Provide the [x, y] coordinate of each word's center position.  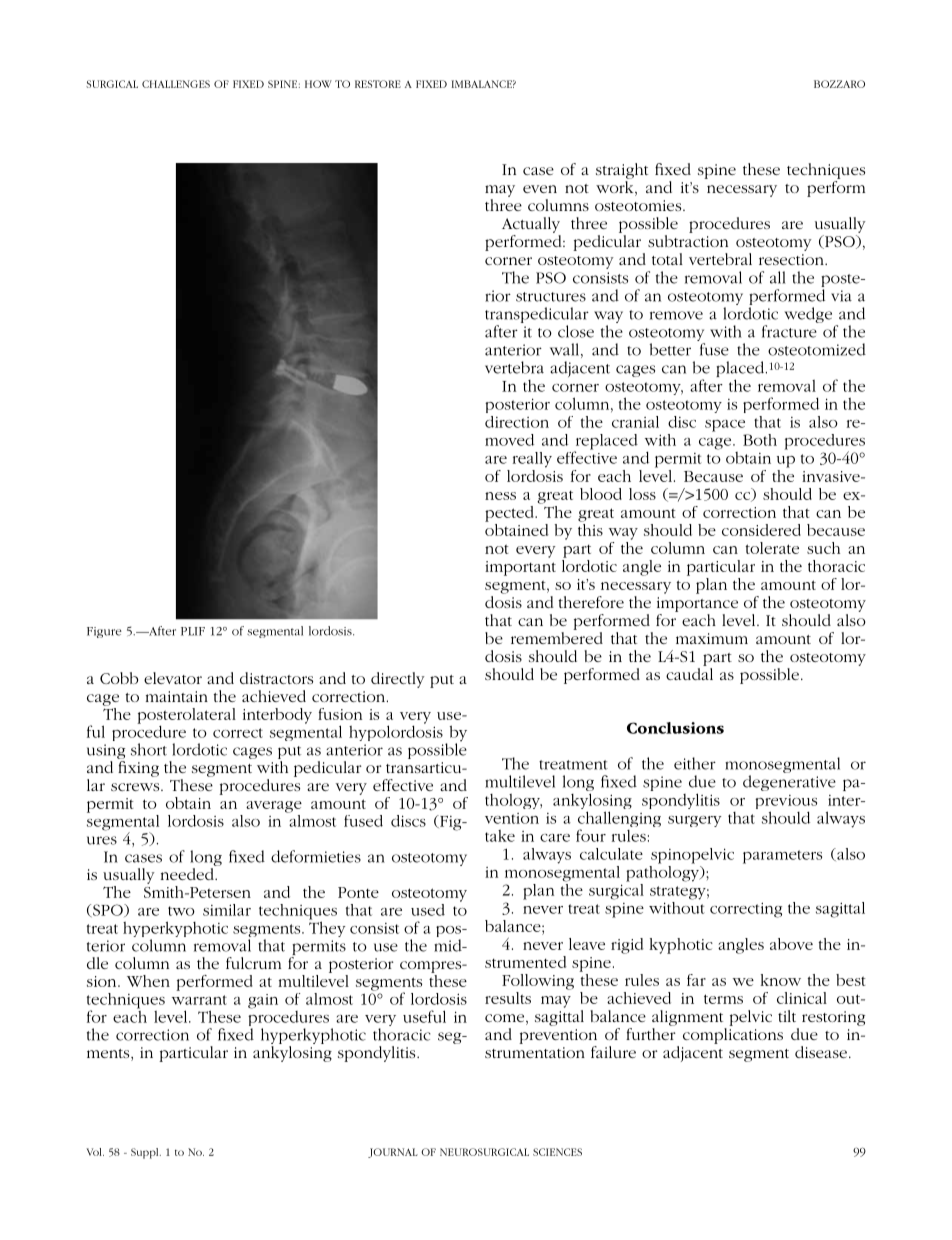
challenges [176, 84]
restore [378, 84]
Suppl [146, 1153]
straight [622, 171]
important [520, 568]
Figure [104, 632]
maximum [712, 638]
